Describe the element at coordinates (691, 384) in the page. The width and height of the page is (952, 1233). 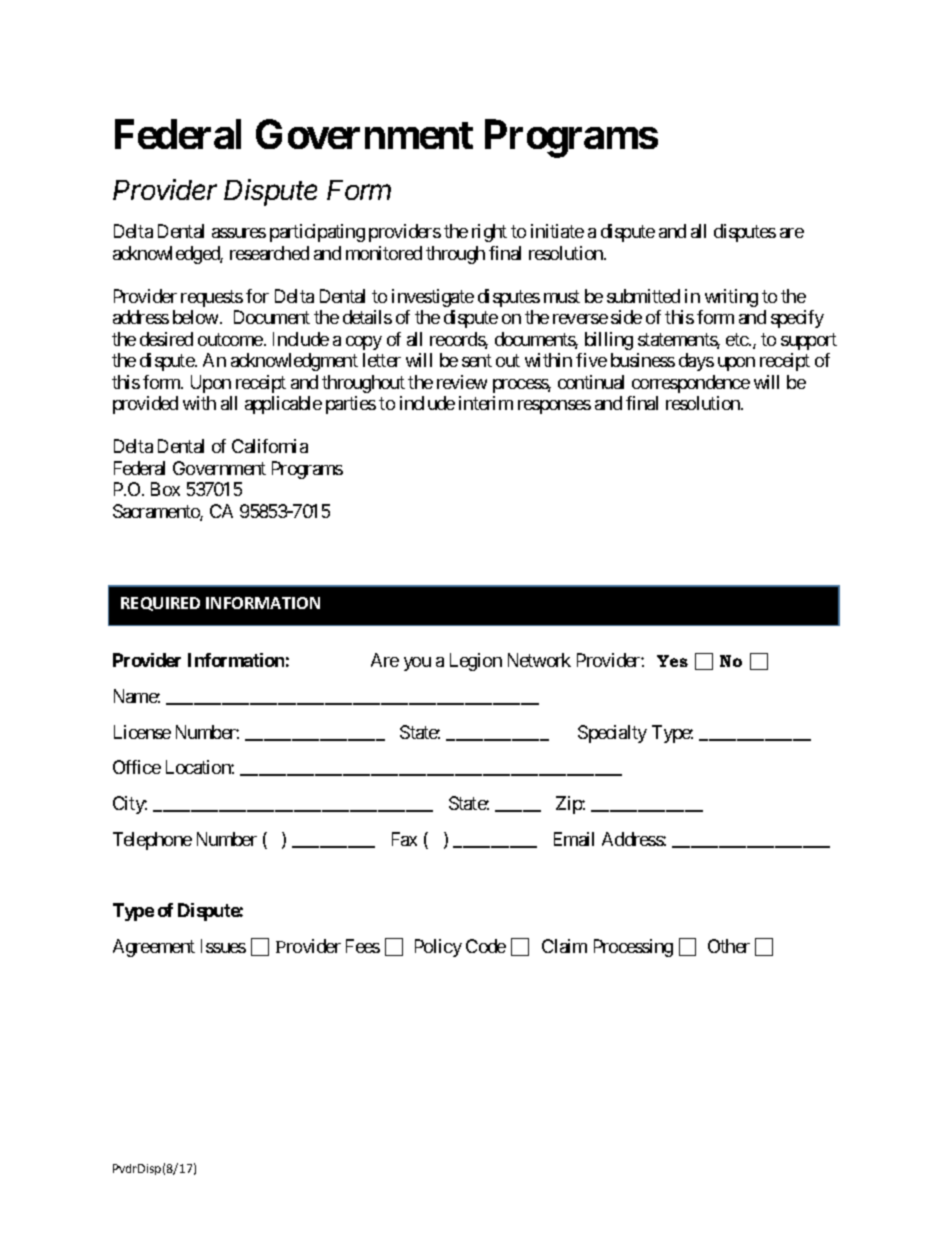
I see `correspondence` at that location.
